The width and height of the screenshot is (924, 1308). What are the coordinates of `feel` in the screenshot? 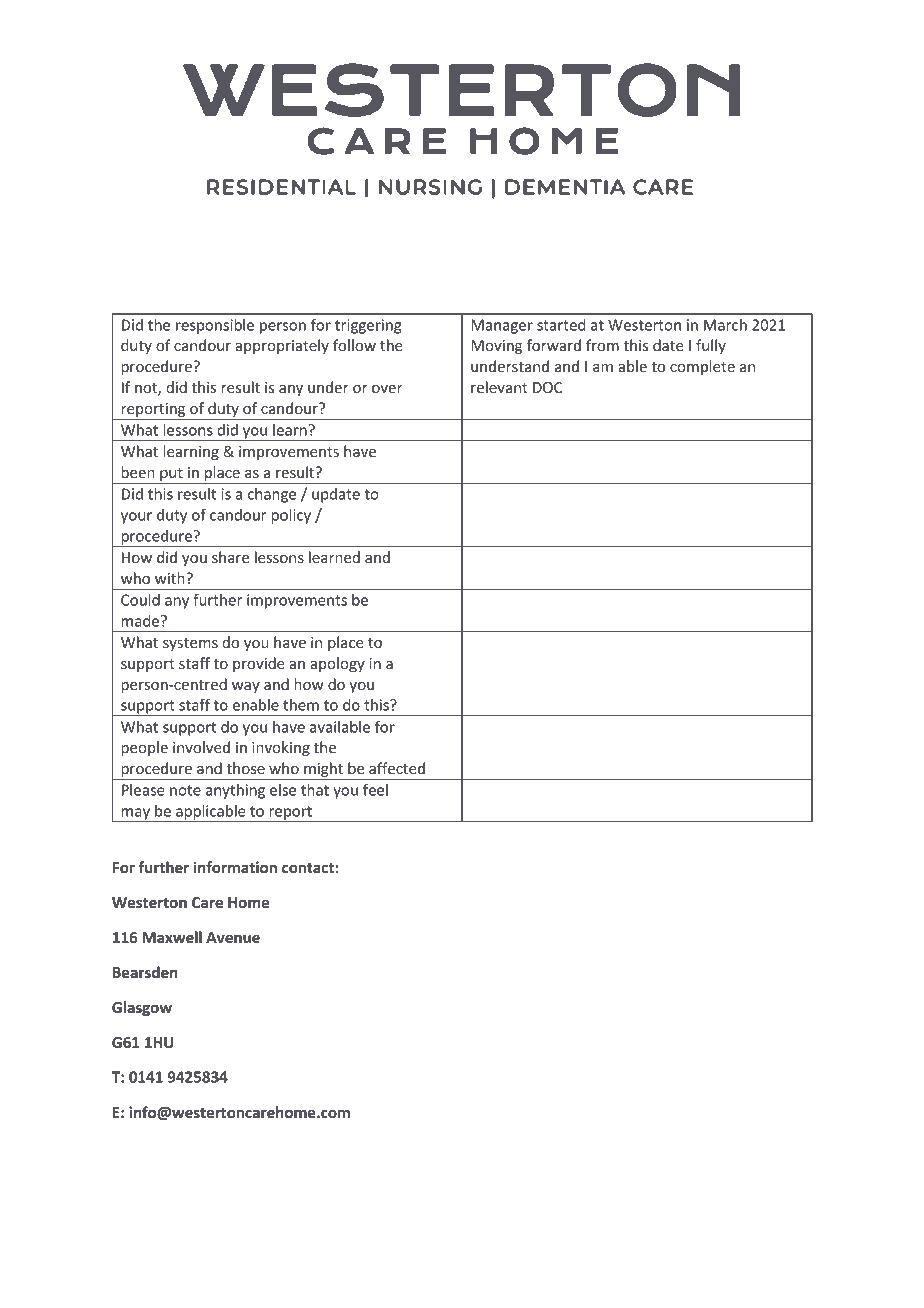 It's located at (375, 790).
